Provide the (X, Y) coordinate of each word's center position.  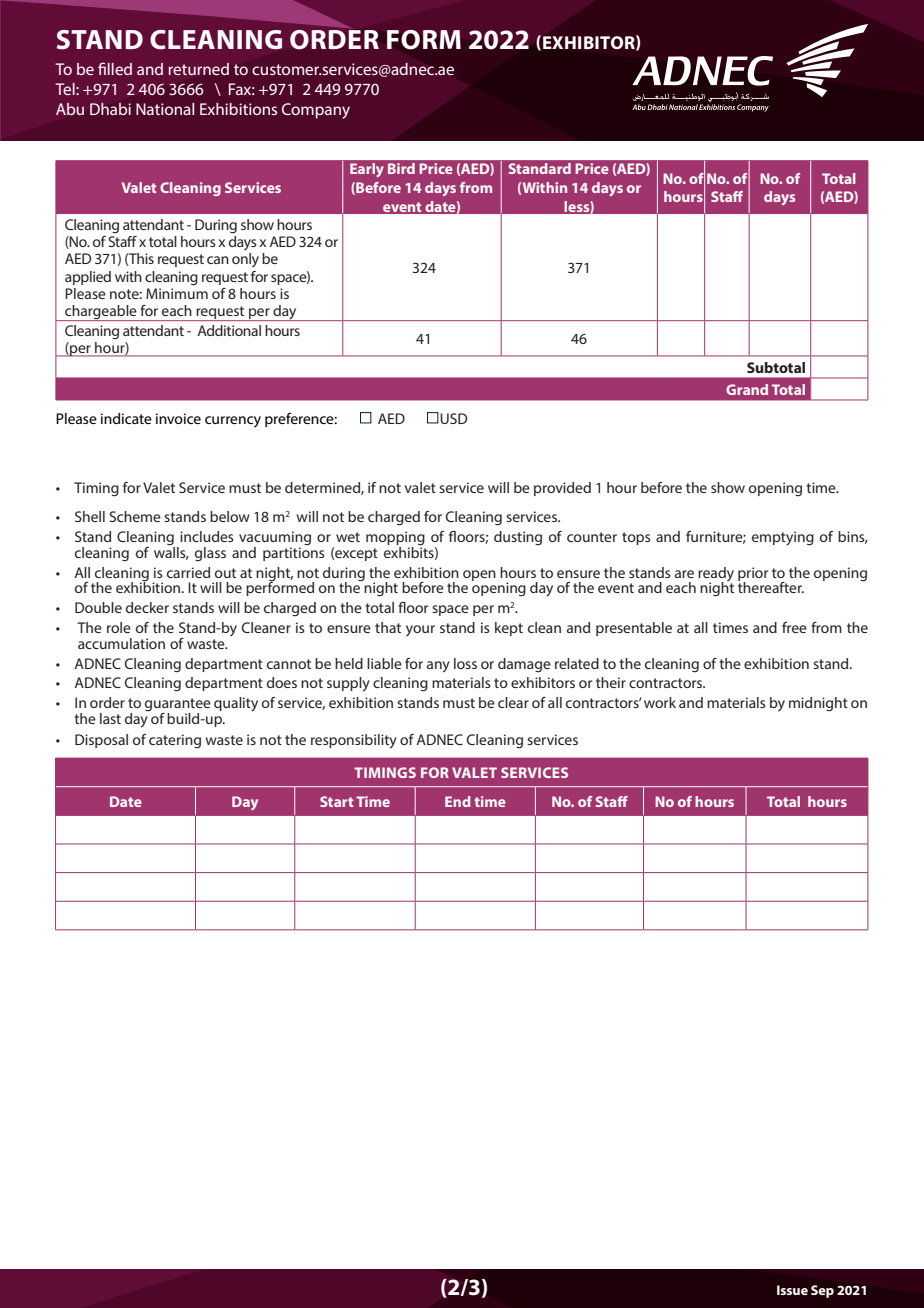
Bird (401, 168)
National (165, 109)
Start (337, 801)
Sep (822, 1291)
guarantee (178, 706)
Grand (747, 389)
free (794, 627)
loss (465, 663)
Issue (792, 1290)
